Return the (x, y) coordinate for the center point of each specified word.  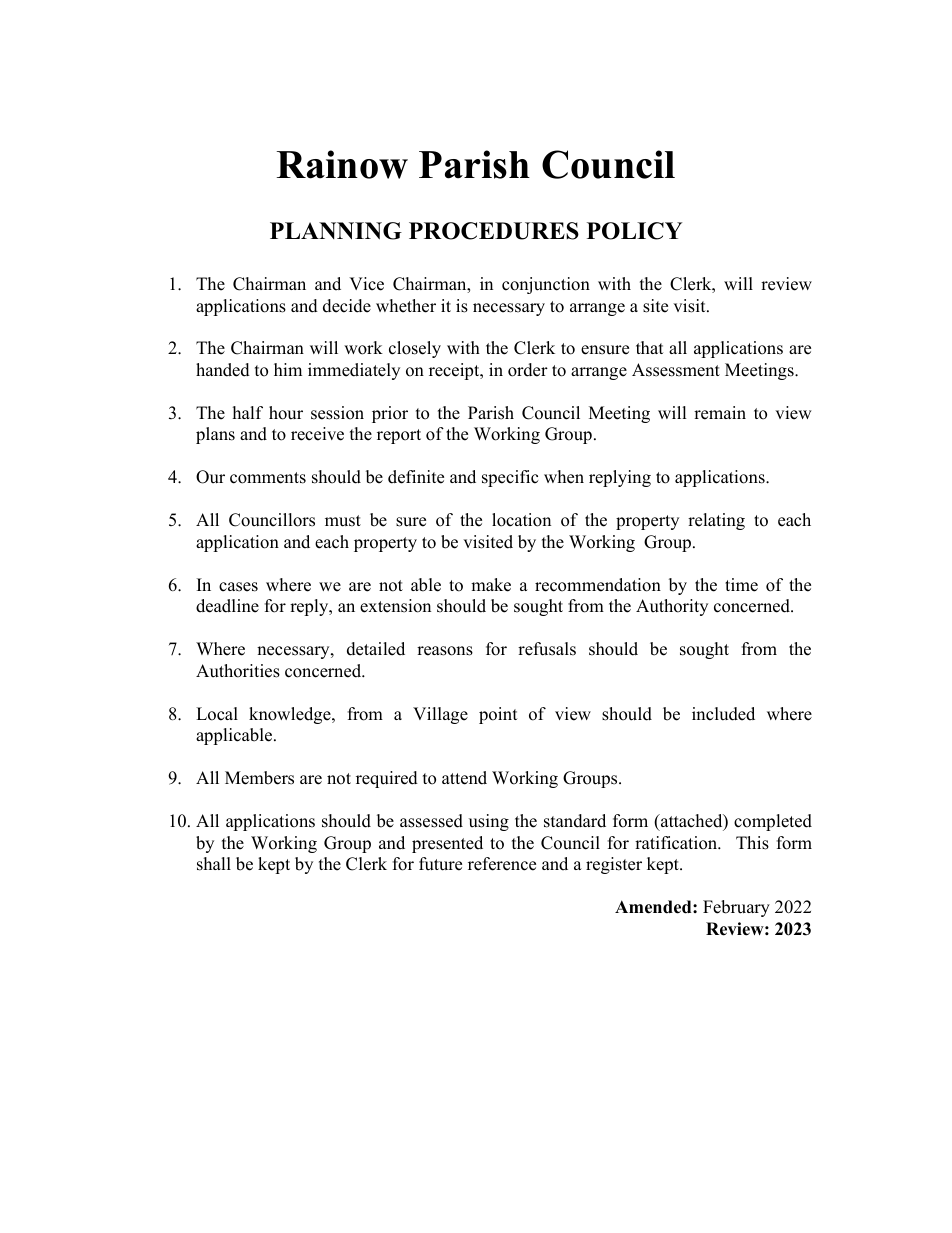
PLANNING (336, 231)
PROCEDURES (494, 231)
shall (214, 864)
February (736, 908)
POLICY (634, 231)
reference (502, 864)
